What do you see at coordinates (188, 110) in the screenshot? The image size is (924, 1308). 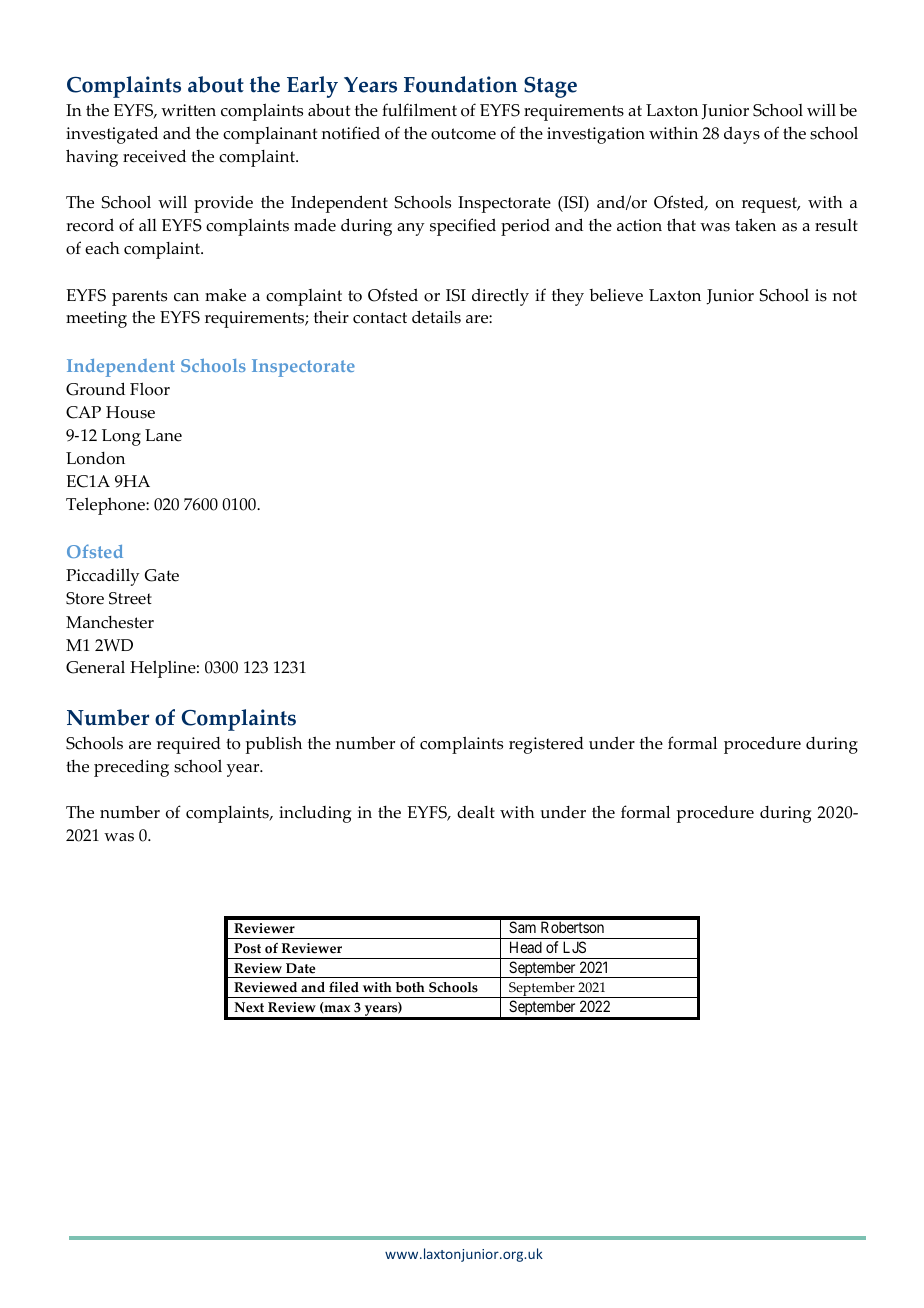 I see `written` at bounding box center [188, 110].
